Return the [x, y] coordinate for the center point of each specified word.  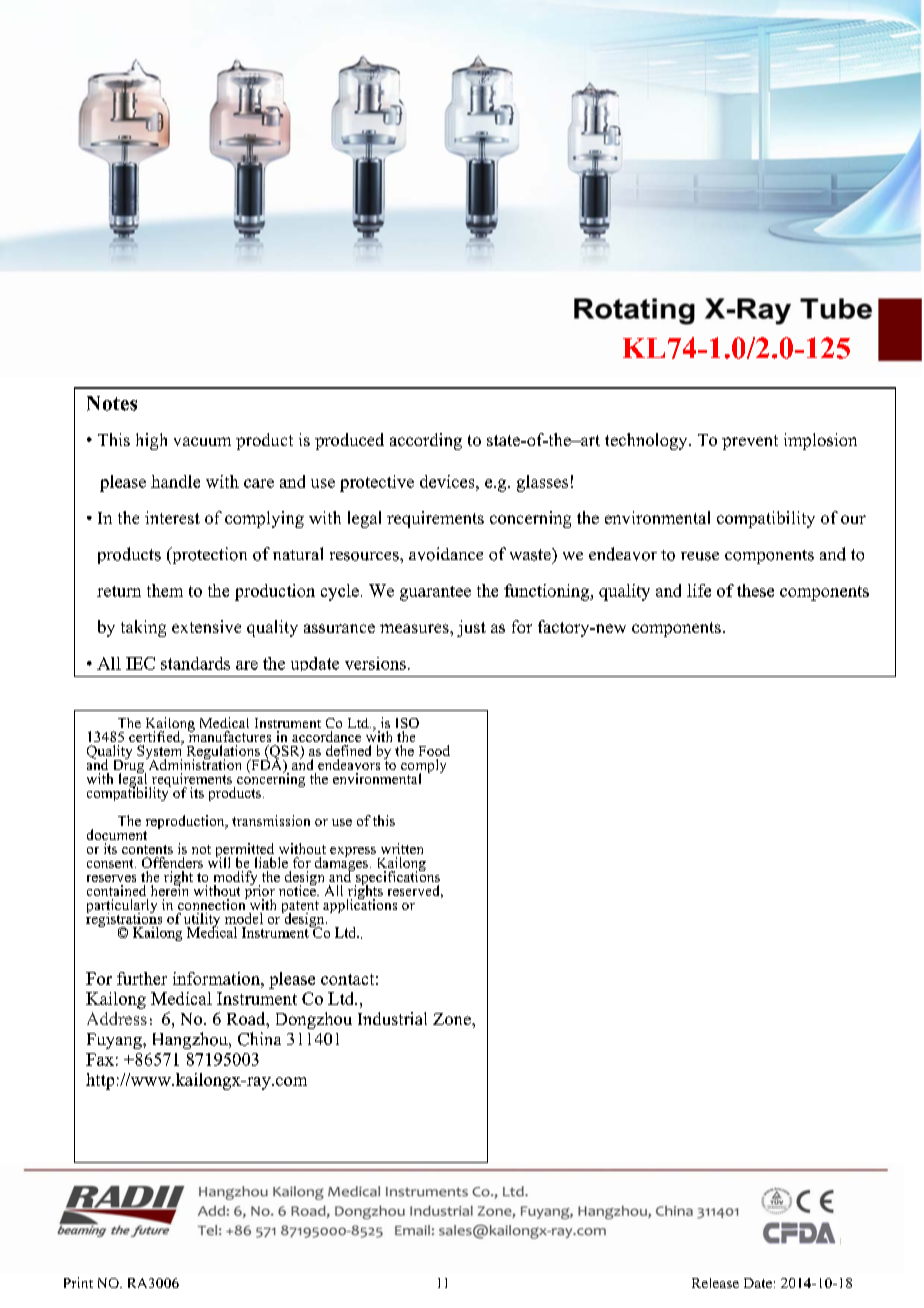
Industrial [392, 1018]
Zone [453, 1019]
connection [212, 903]
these [755, 590]
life [699, 590]
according [426, 441]
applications [360, 904]
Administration [193, 763]
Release [715, 1283]
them [165, 590]
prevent [750, 442]
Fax [100, 1059]
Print [78, 1282]
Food [434, 750]
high [151, 441]
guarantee [435, 593]
